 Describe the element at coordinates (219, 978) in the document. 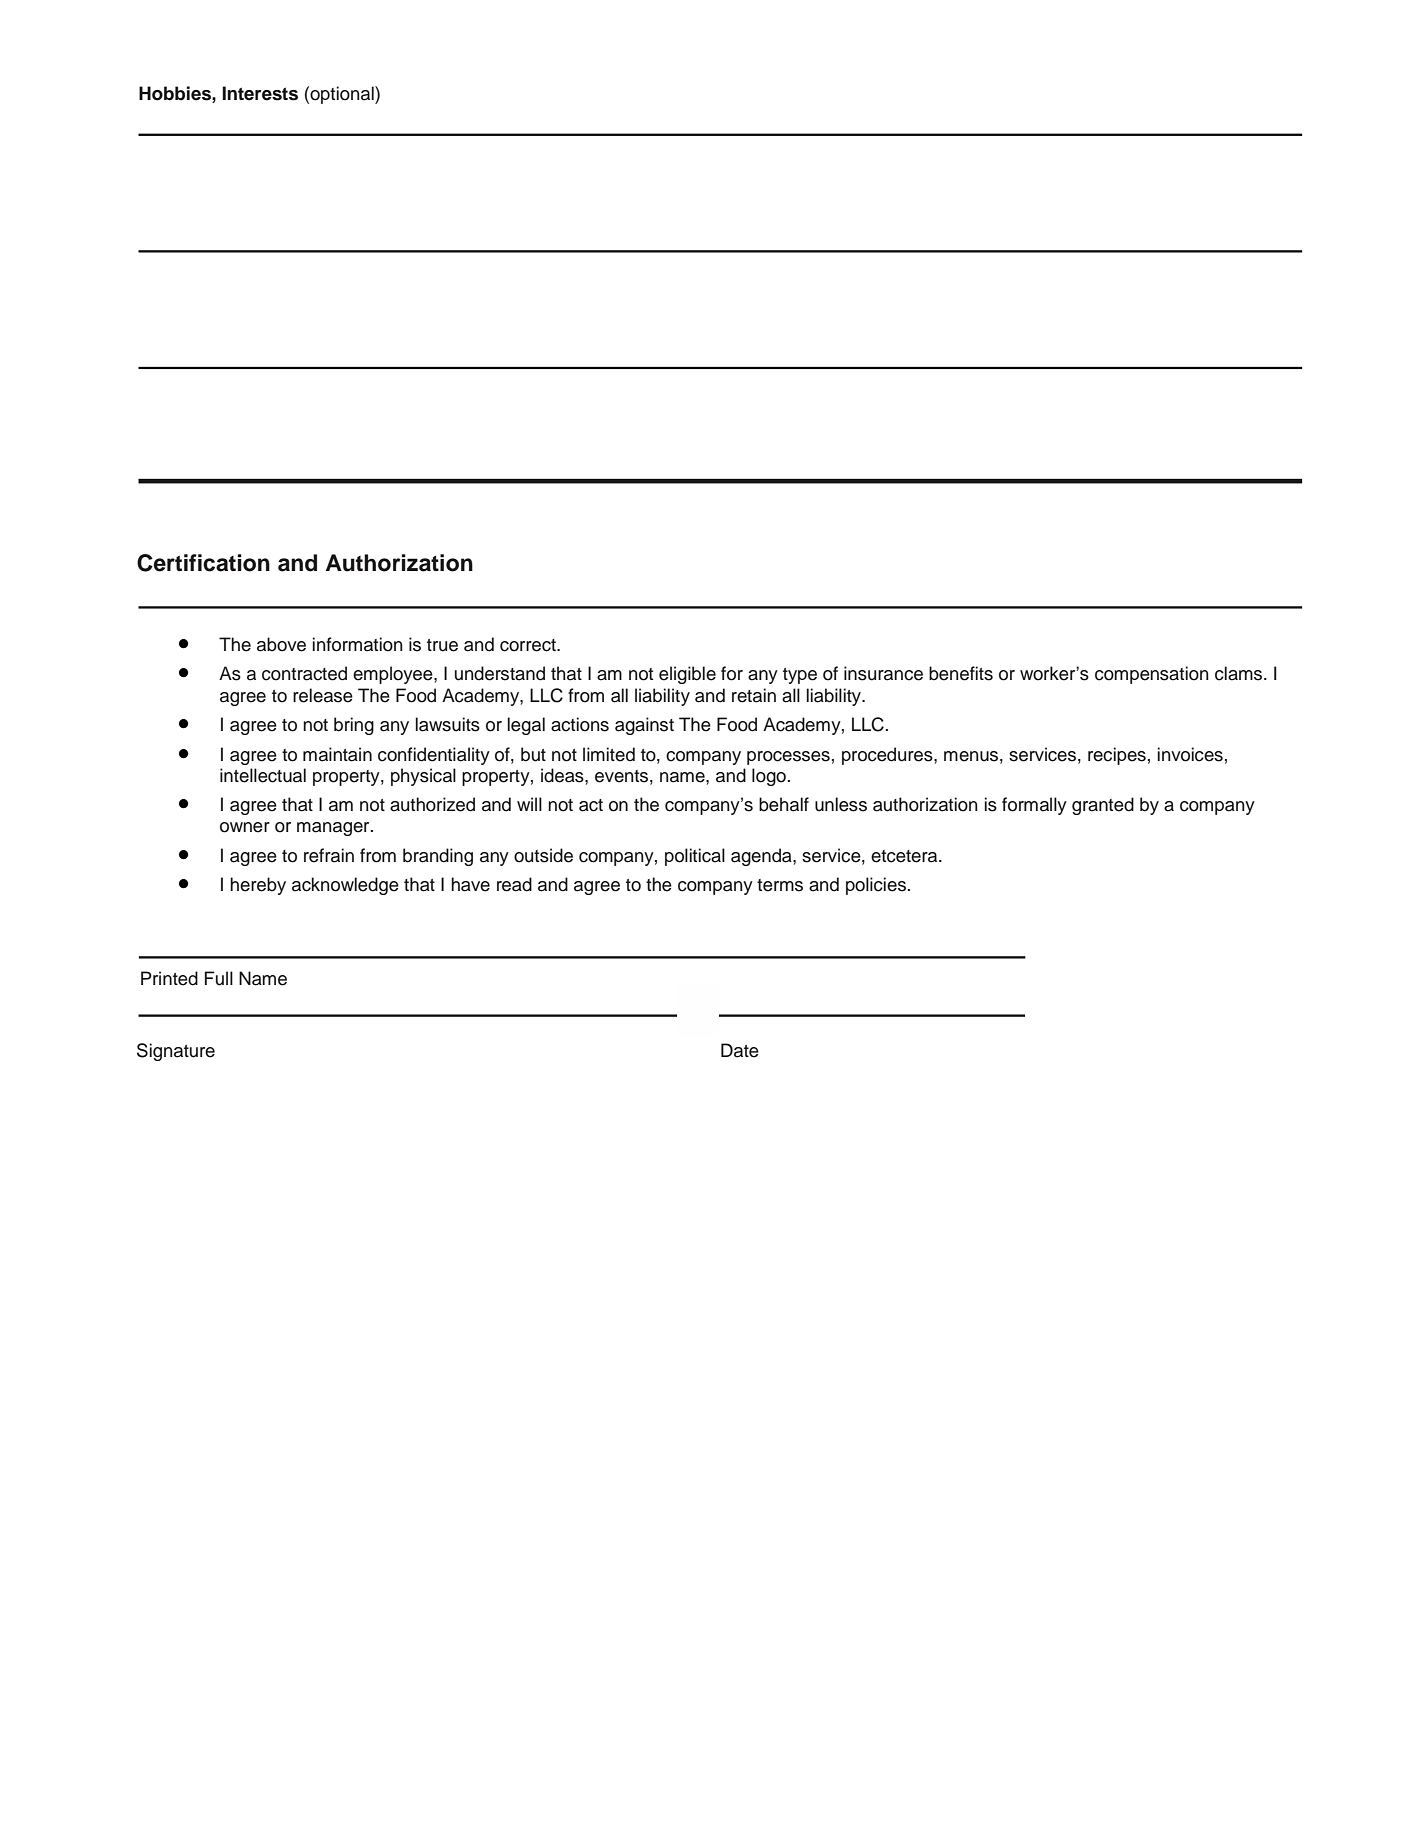

I see `Full` at that location.
